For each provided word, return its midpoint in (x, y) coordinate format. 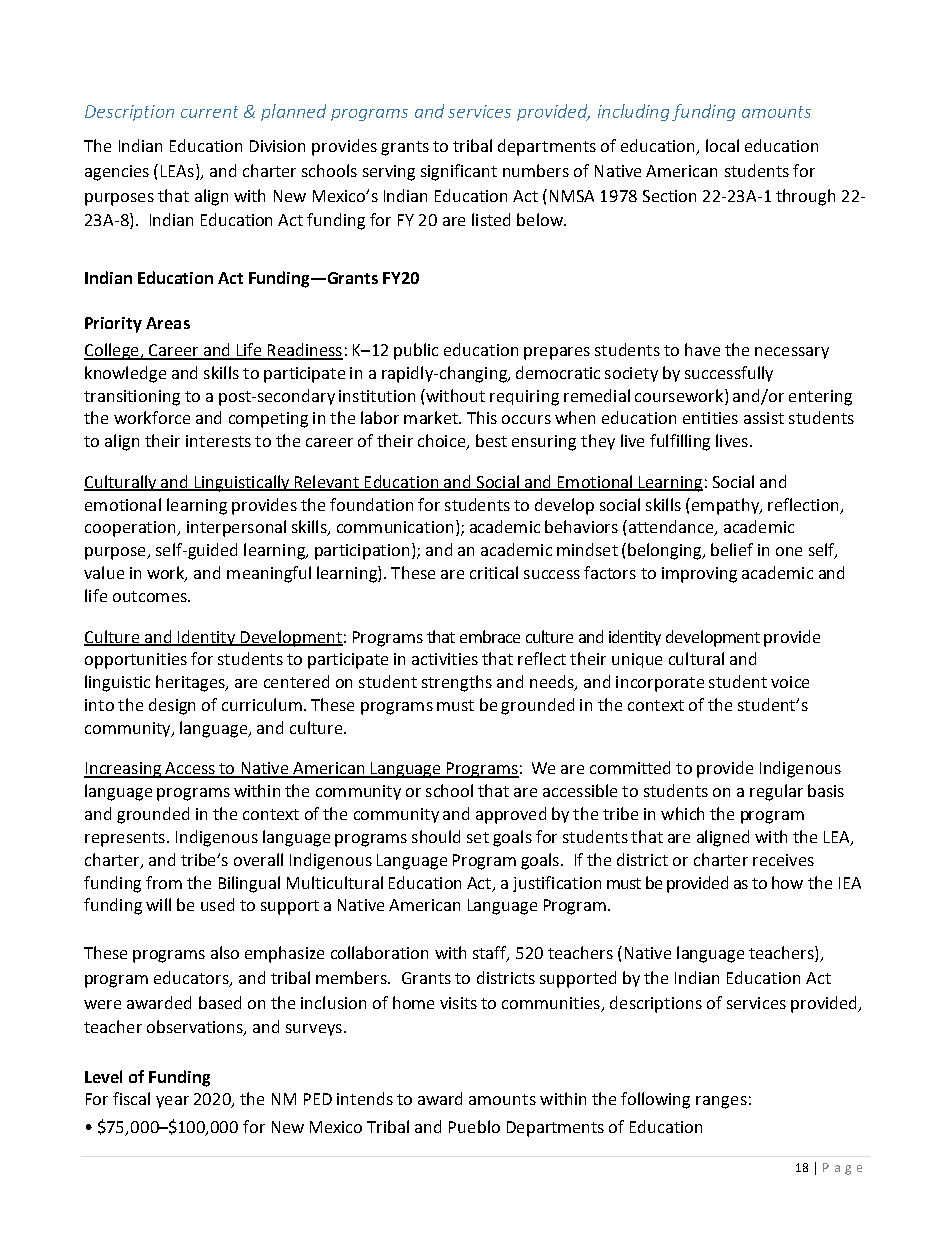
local (722, 145)
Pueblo (474, 1126)
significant (459, 172)
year (172, 1102)
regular (776, 792)
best (491, 440)
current (209, 112)
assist (764, 418)
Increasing (124, 770)
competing (268, 420)
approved (511, 815)
